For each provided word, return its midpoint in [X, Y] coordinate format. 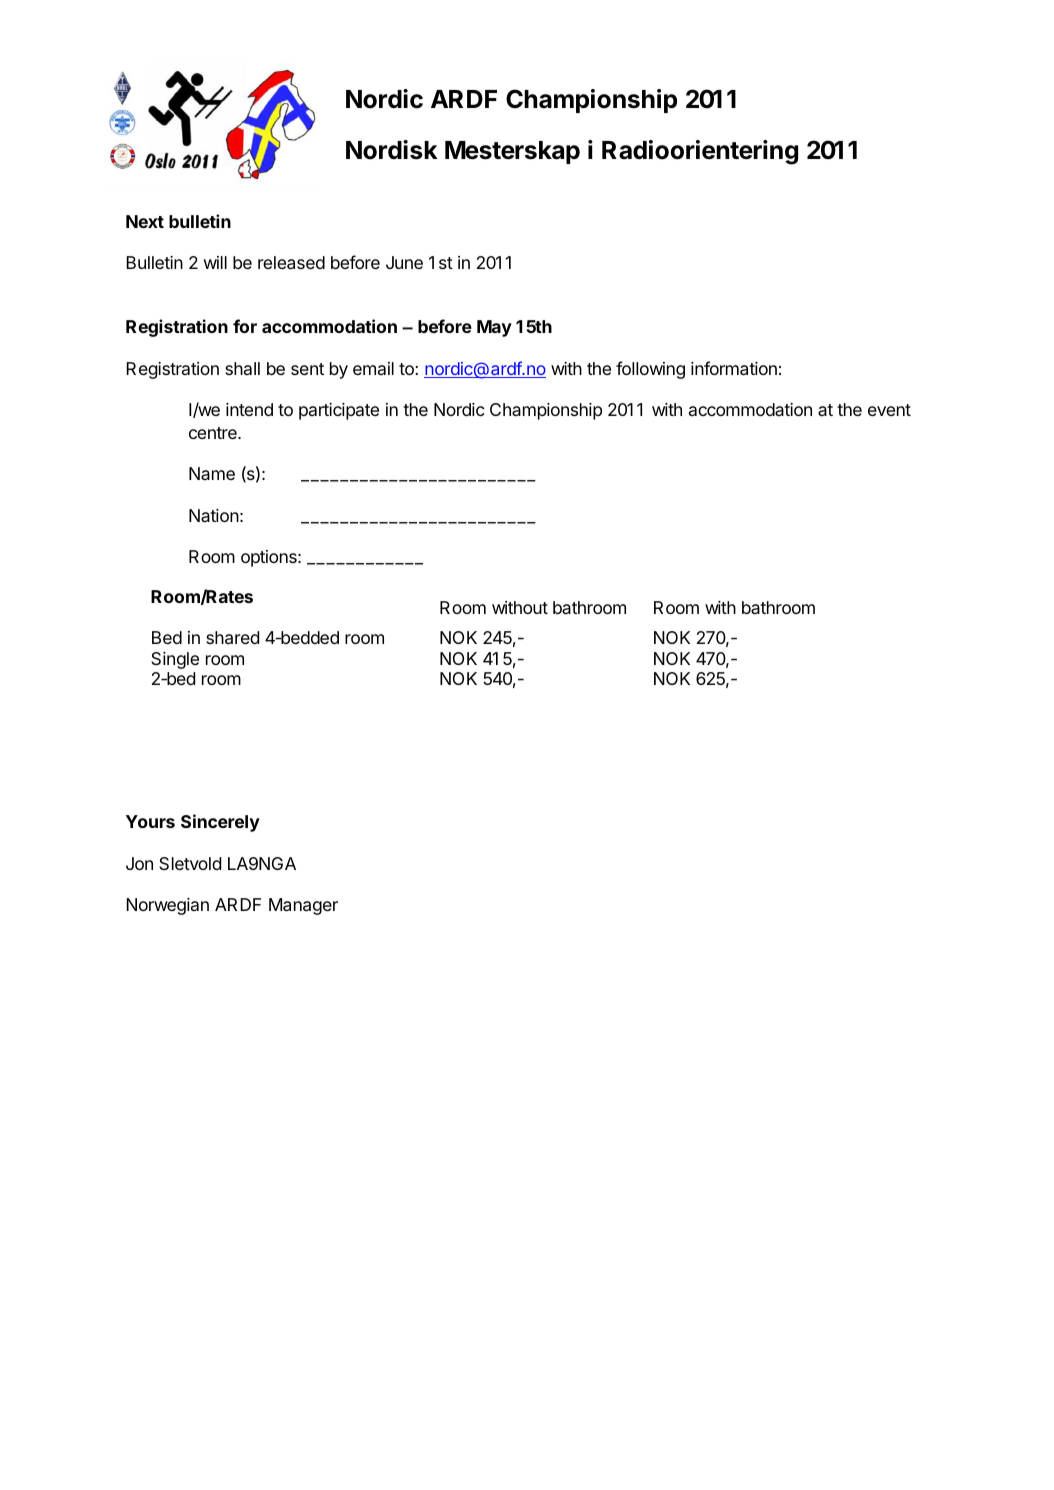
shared [232, 638]
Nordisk [392, 150]
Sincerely [220, 823]
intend [249, 409]
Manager [303, 906]
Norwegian [167, 906]
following [650, 370]
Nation [214, 515]
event [889, 410]
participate [339, 411]
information [734, 368]
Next [145, 221]
